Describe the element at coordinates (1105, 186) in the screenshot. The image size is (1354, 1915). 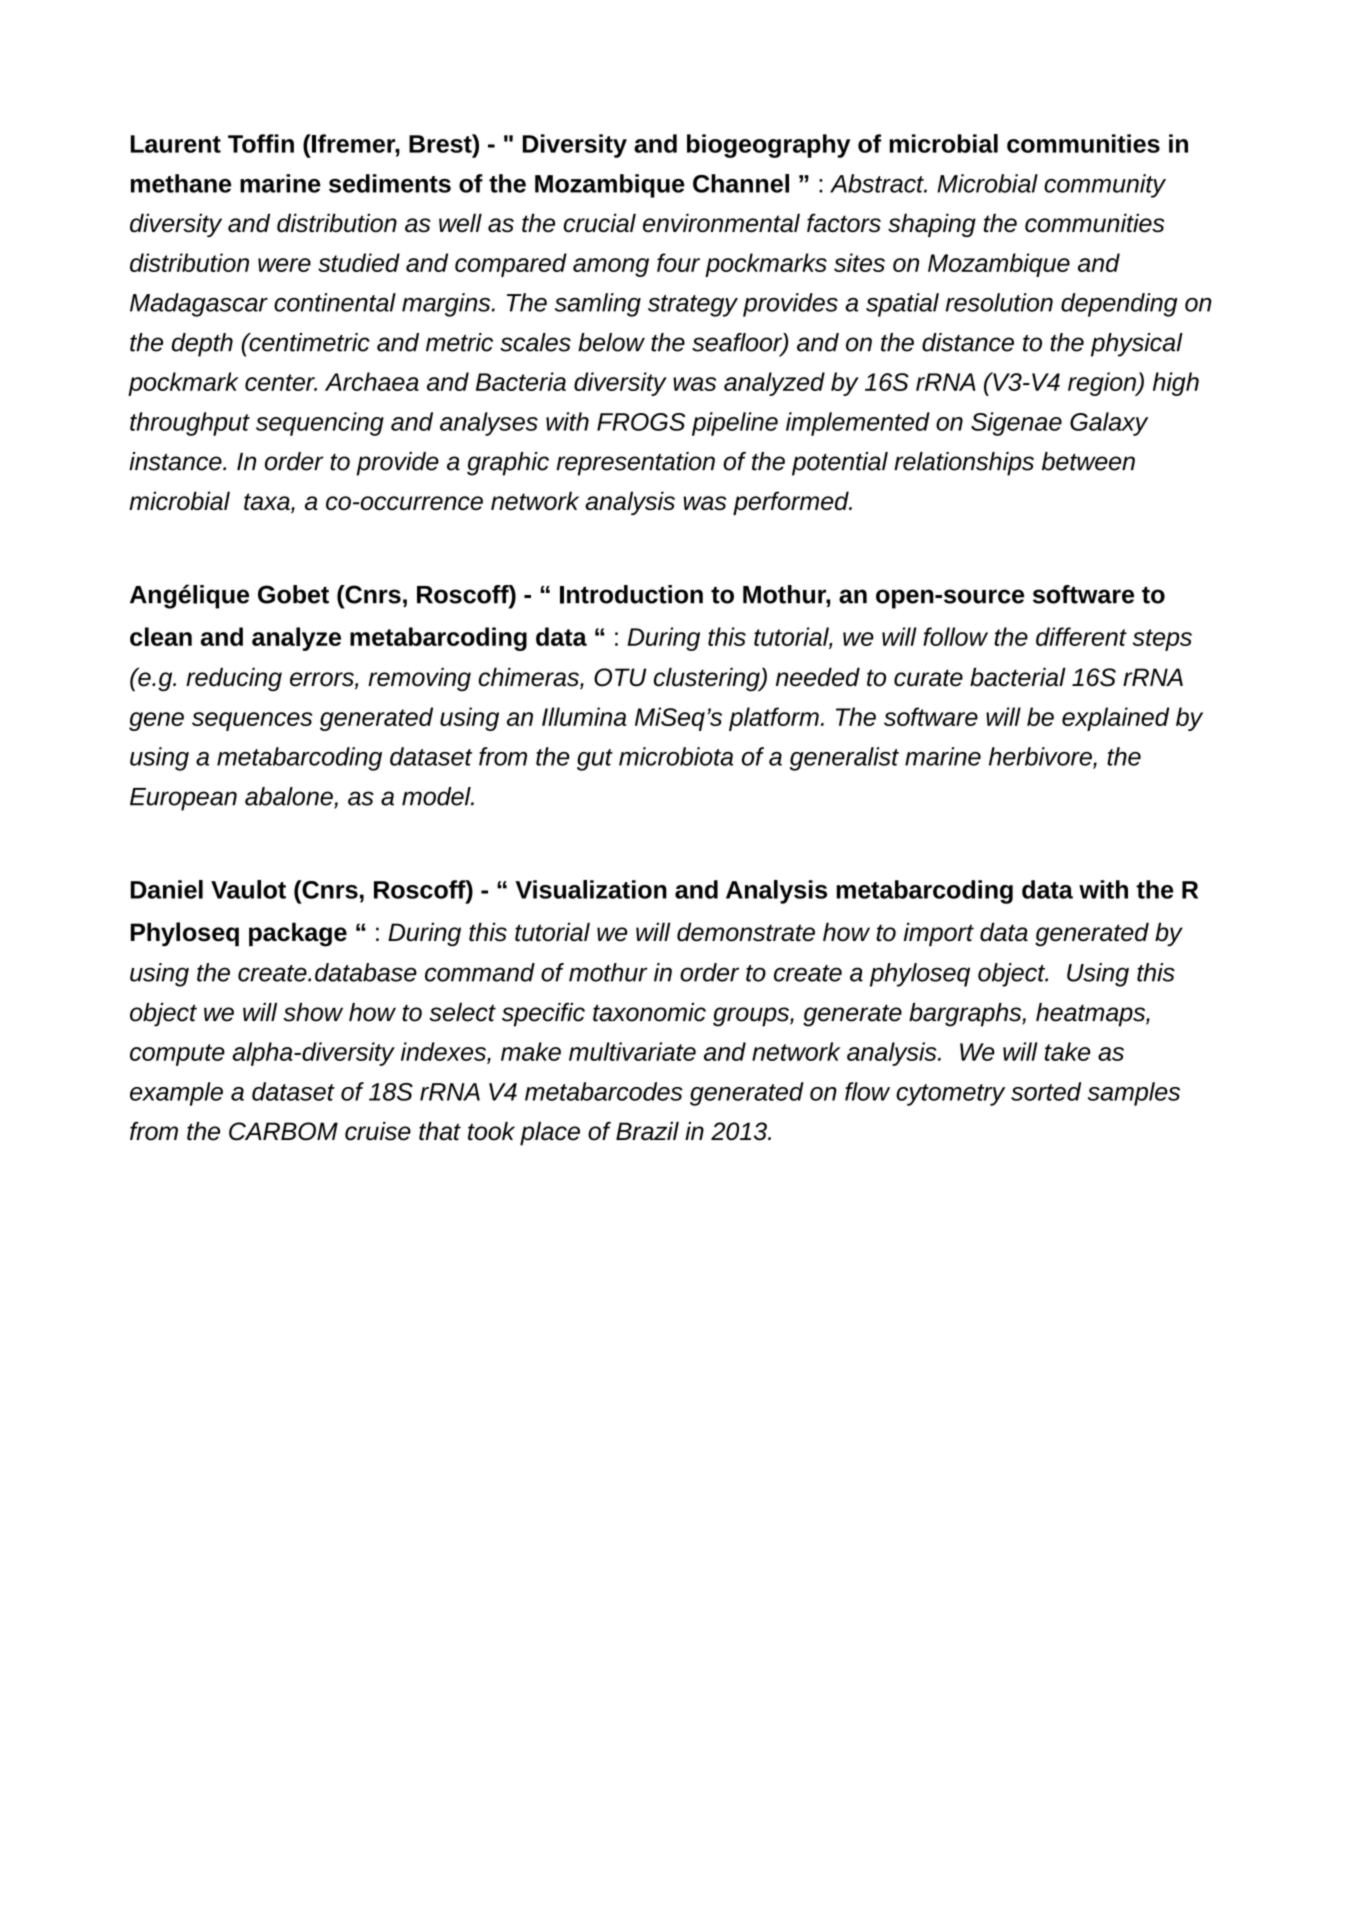
I see `community` at that location.
